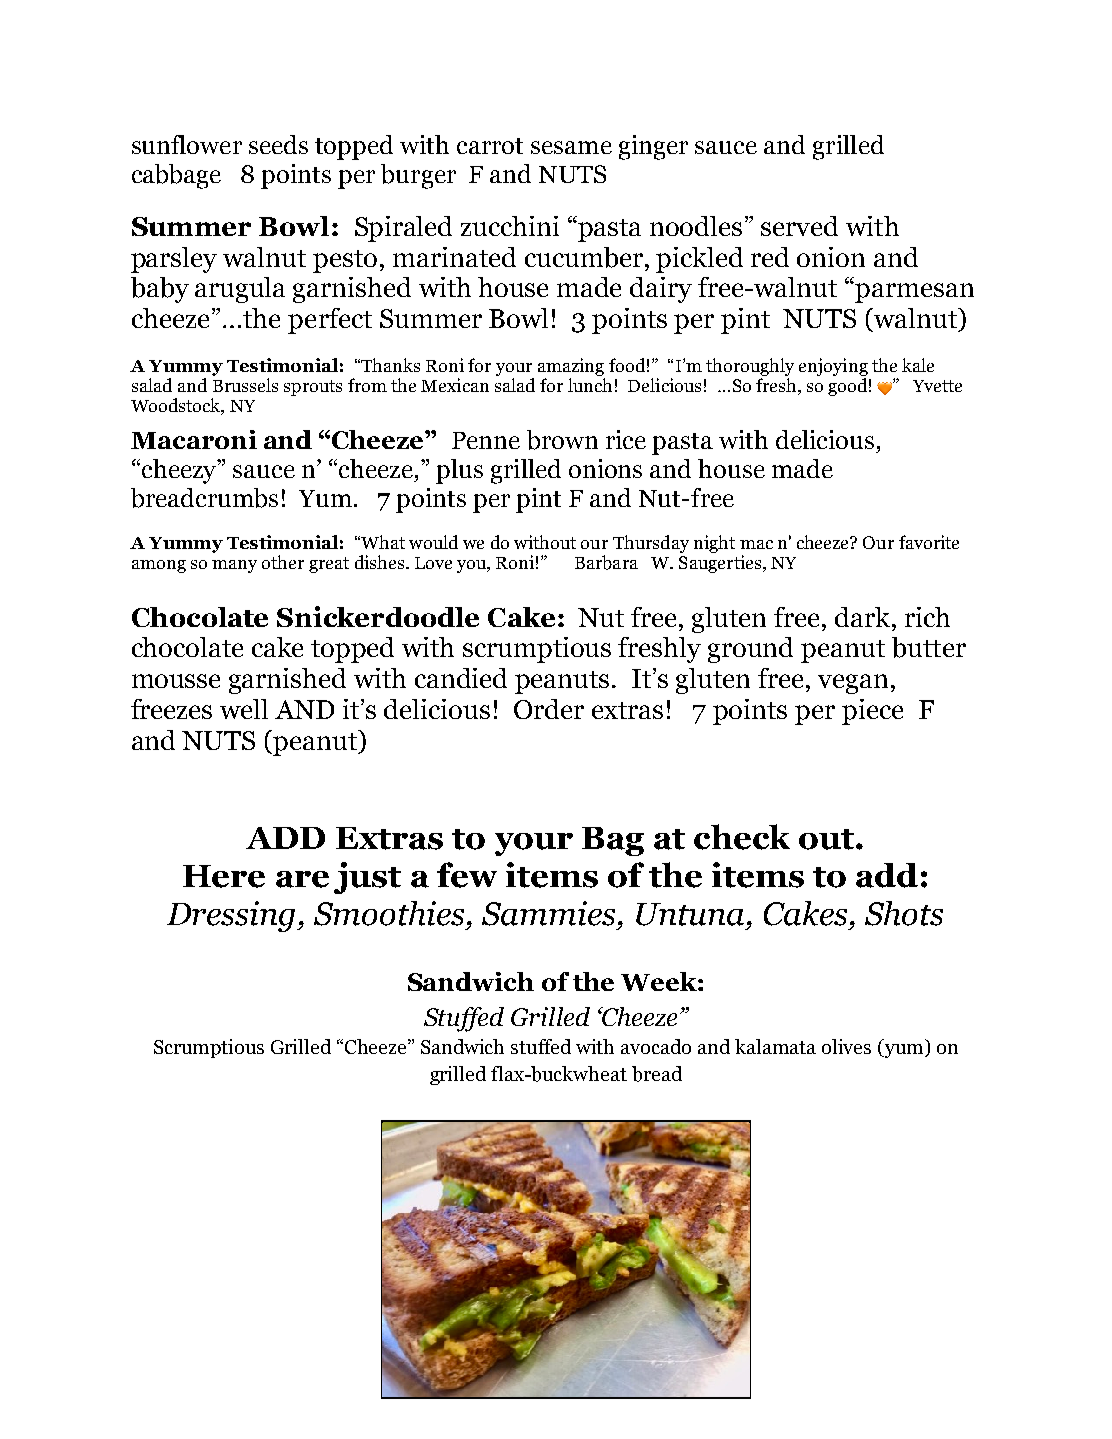 The image size is (1112, 1439). Describe the element at coordinates (224, 876) in the document. I see `Here` at that location.
